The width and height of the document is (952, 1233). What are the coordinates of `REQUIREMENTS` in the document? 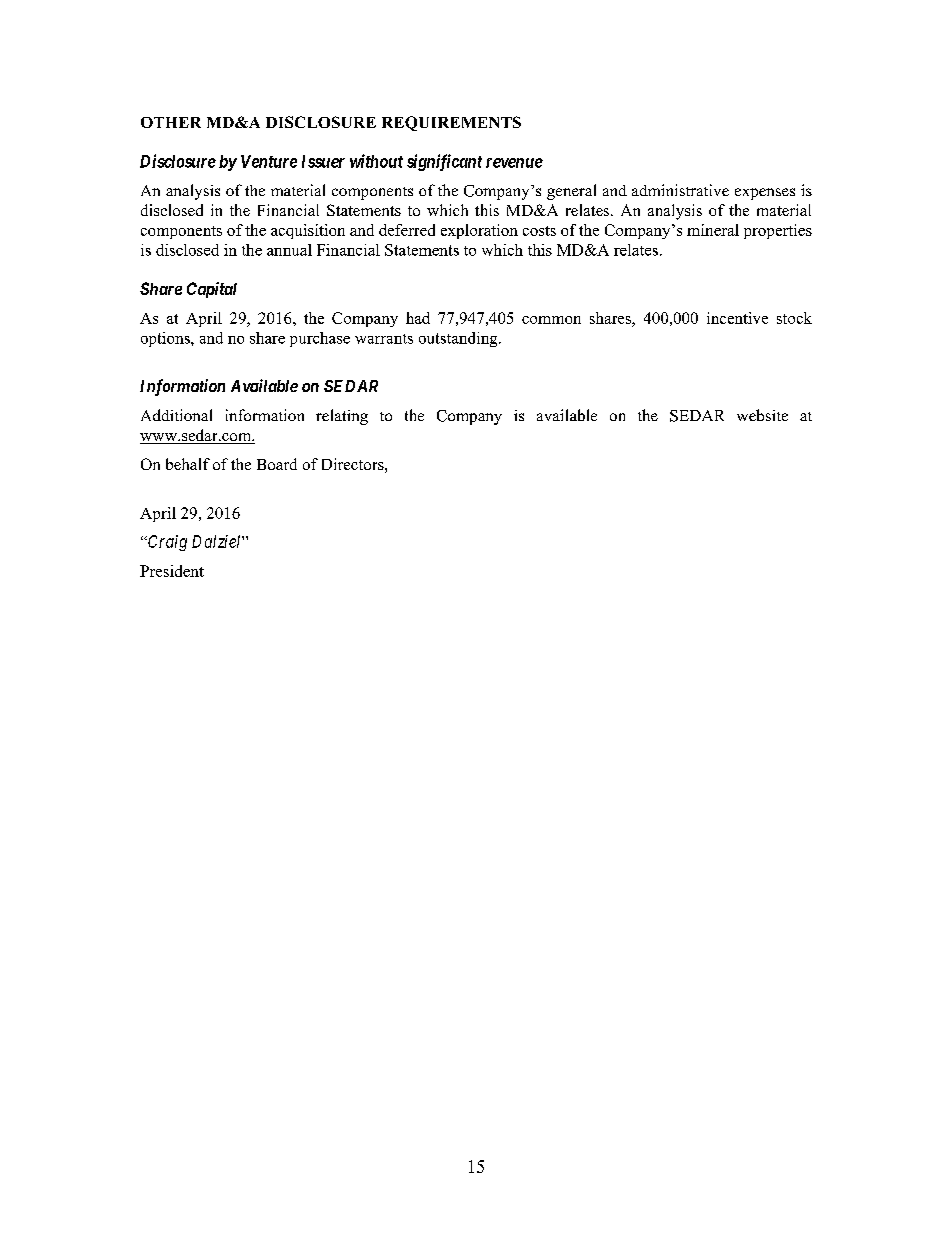 It's located at (451, 123).
